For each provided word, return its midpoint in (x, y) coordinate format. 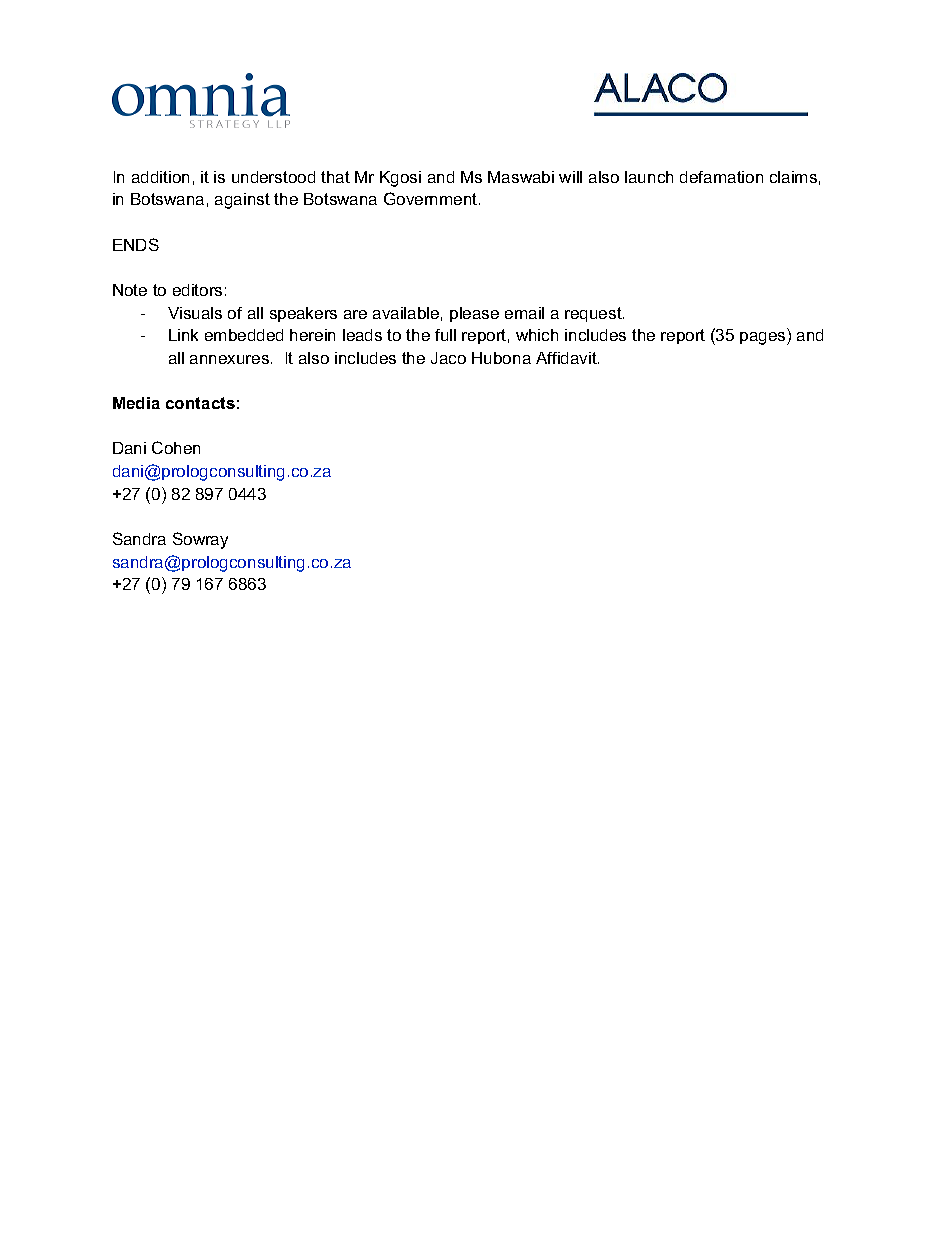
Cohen (176, 447)
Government (432, 198)
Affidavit (567, 358)
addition (160, 177)
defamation (721, 177)
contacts (200, 403)
